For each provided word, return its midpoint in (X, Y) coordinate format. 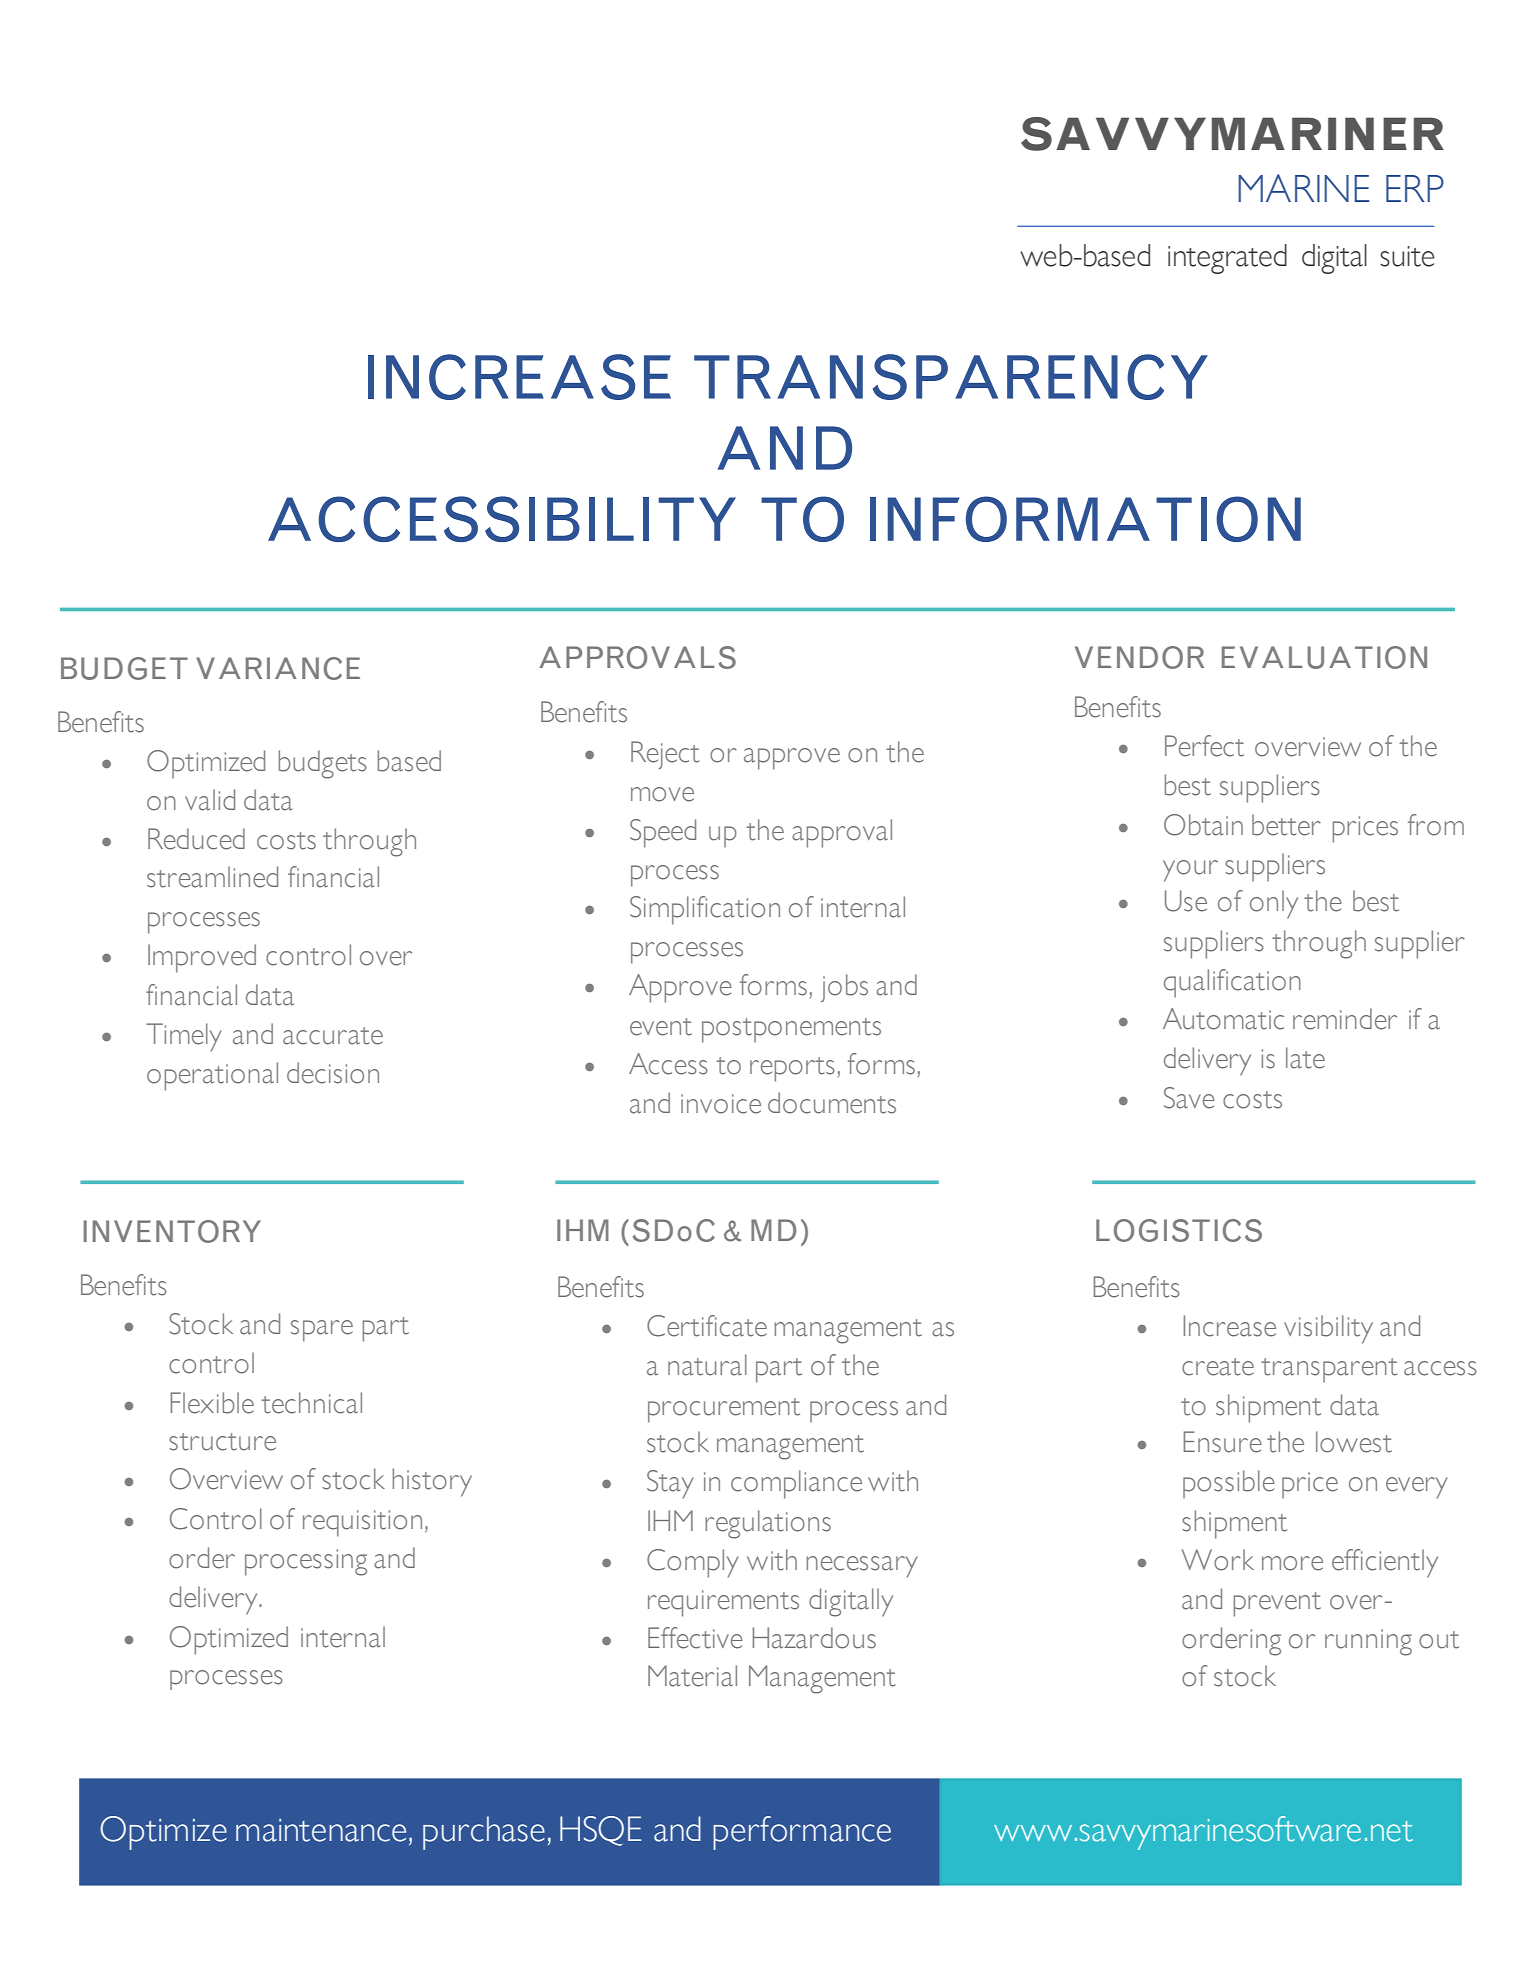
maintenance (321, 1830)
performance (802, 1833)
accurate (333, 1036)
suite (1407, 256)
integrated (1227, 259)
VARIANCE (278, 668)
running (1368, 1642)
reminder (1345, 1019)
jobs (844, 988)
